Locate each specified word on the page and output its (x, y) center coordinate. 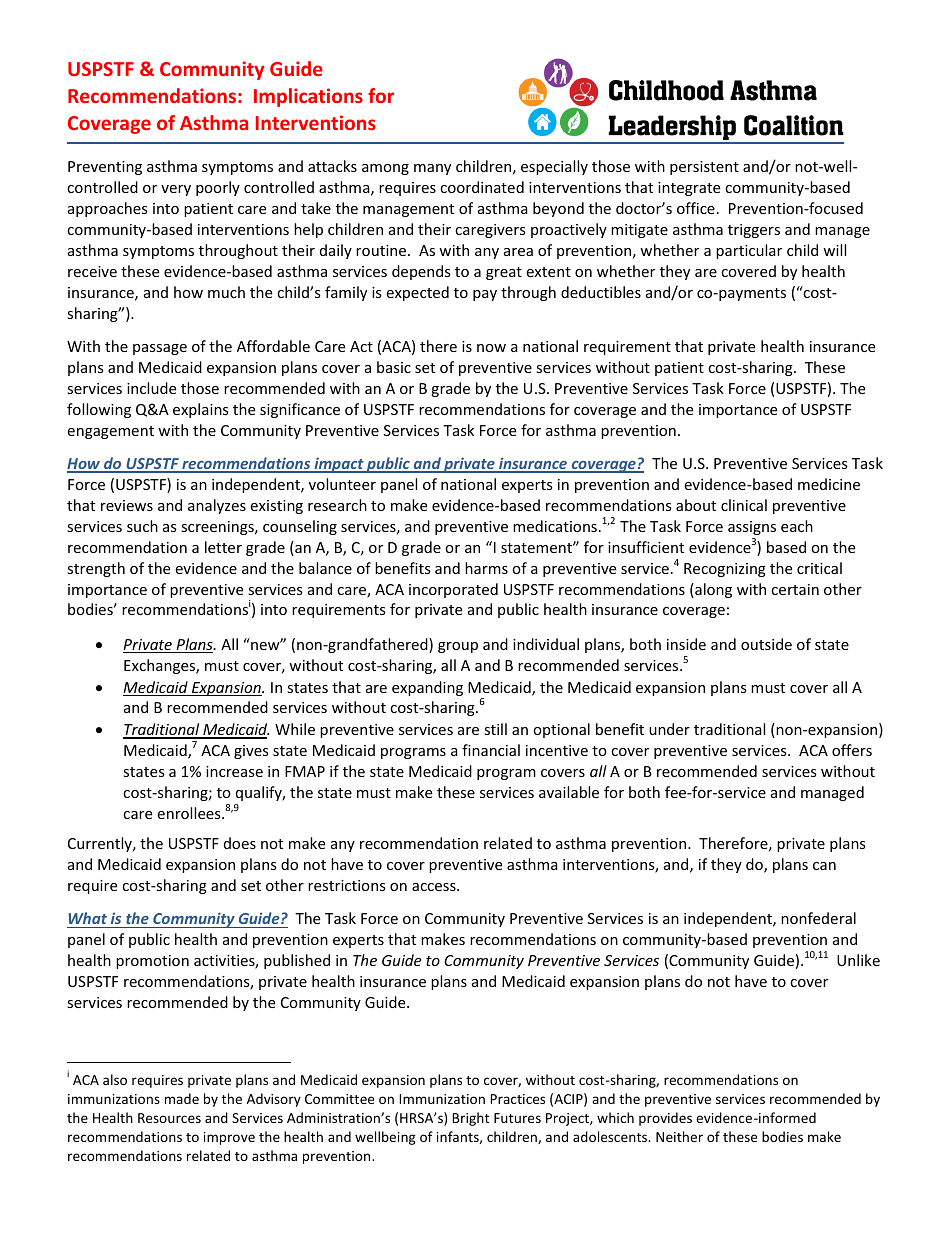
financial (491, 750)
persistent (704, 168)
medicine (829, 484)
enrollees (190, 813)
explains (201, 410)
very (176, 190)
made (182, 1098)
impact (339, 465)
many (432, 169)
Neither (679, 1136)
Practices (517, 1099)
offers (852, 750)
